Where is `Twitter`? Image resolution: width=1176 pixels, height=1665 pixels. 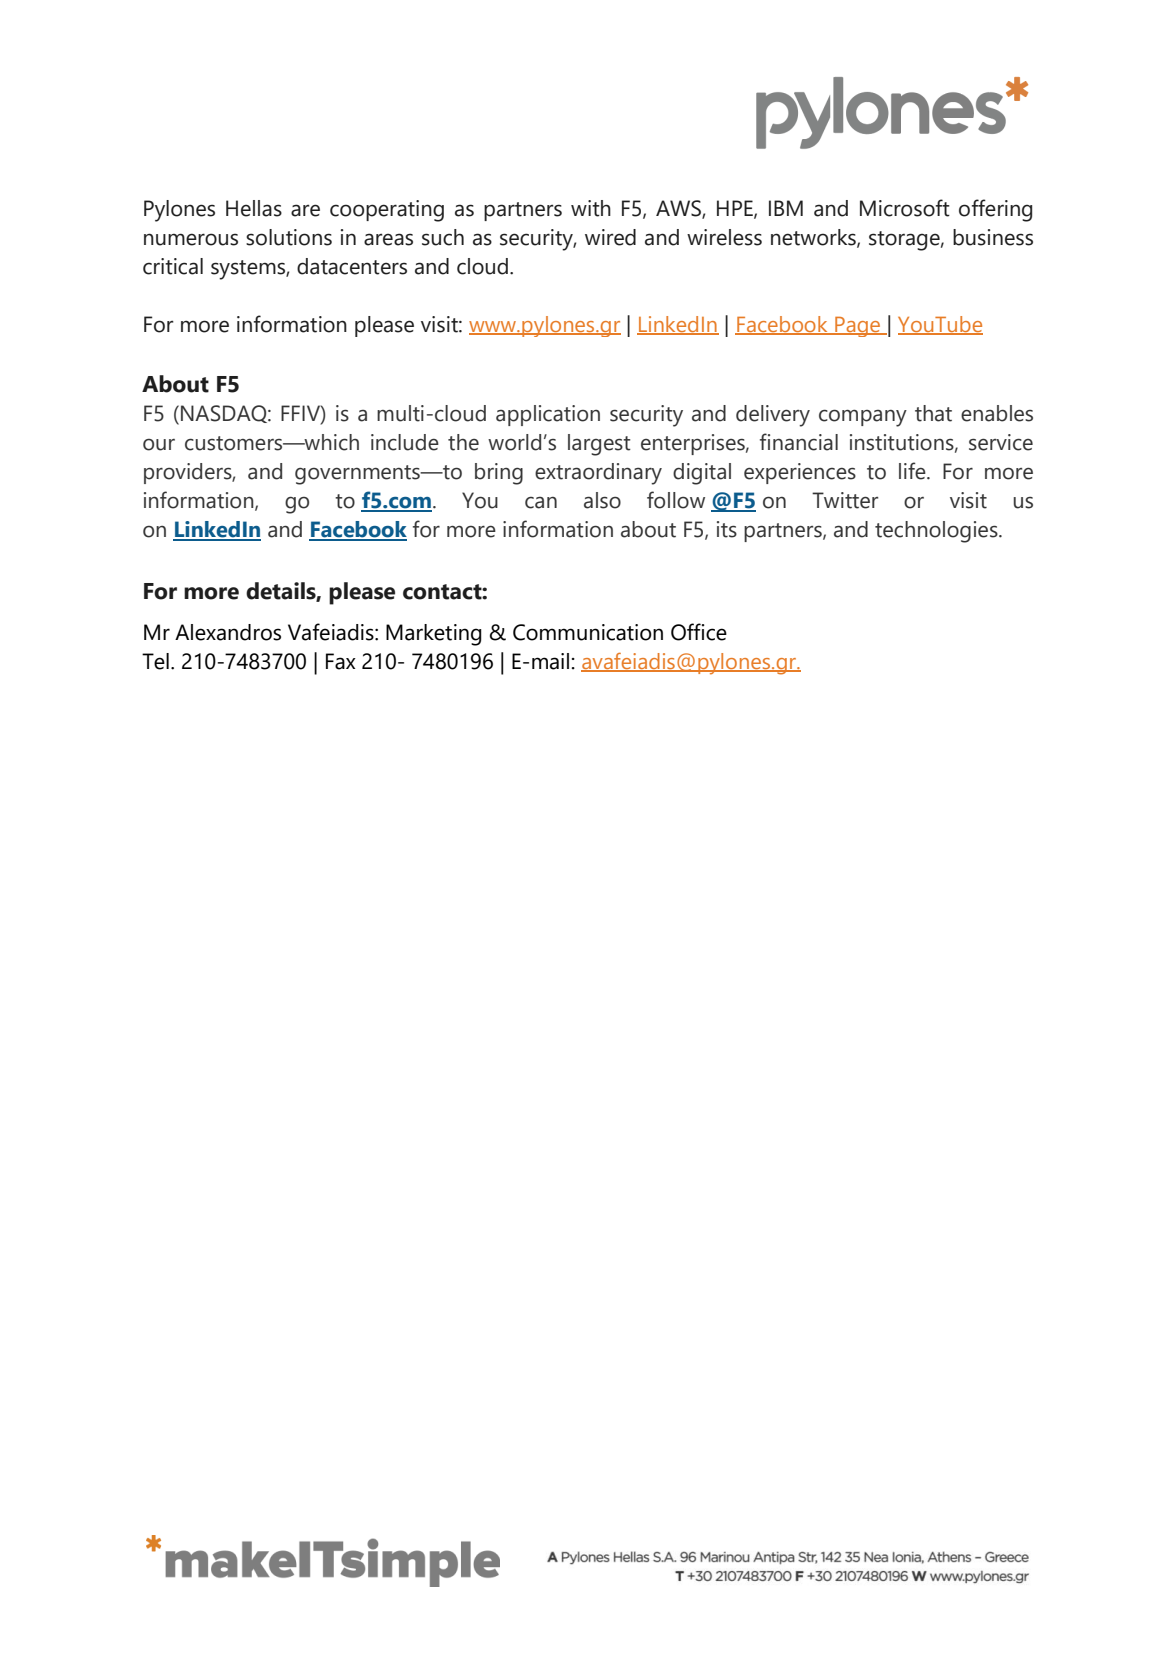
Twitter is located at coordinates (845, 500).
